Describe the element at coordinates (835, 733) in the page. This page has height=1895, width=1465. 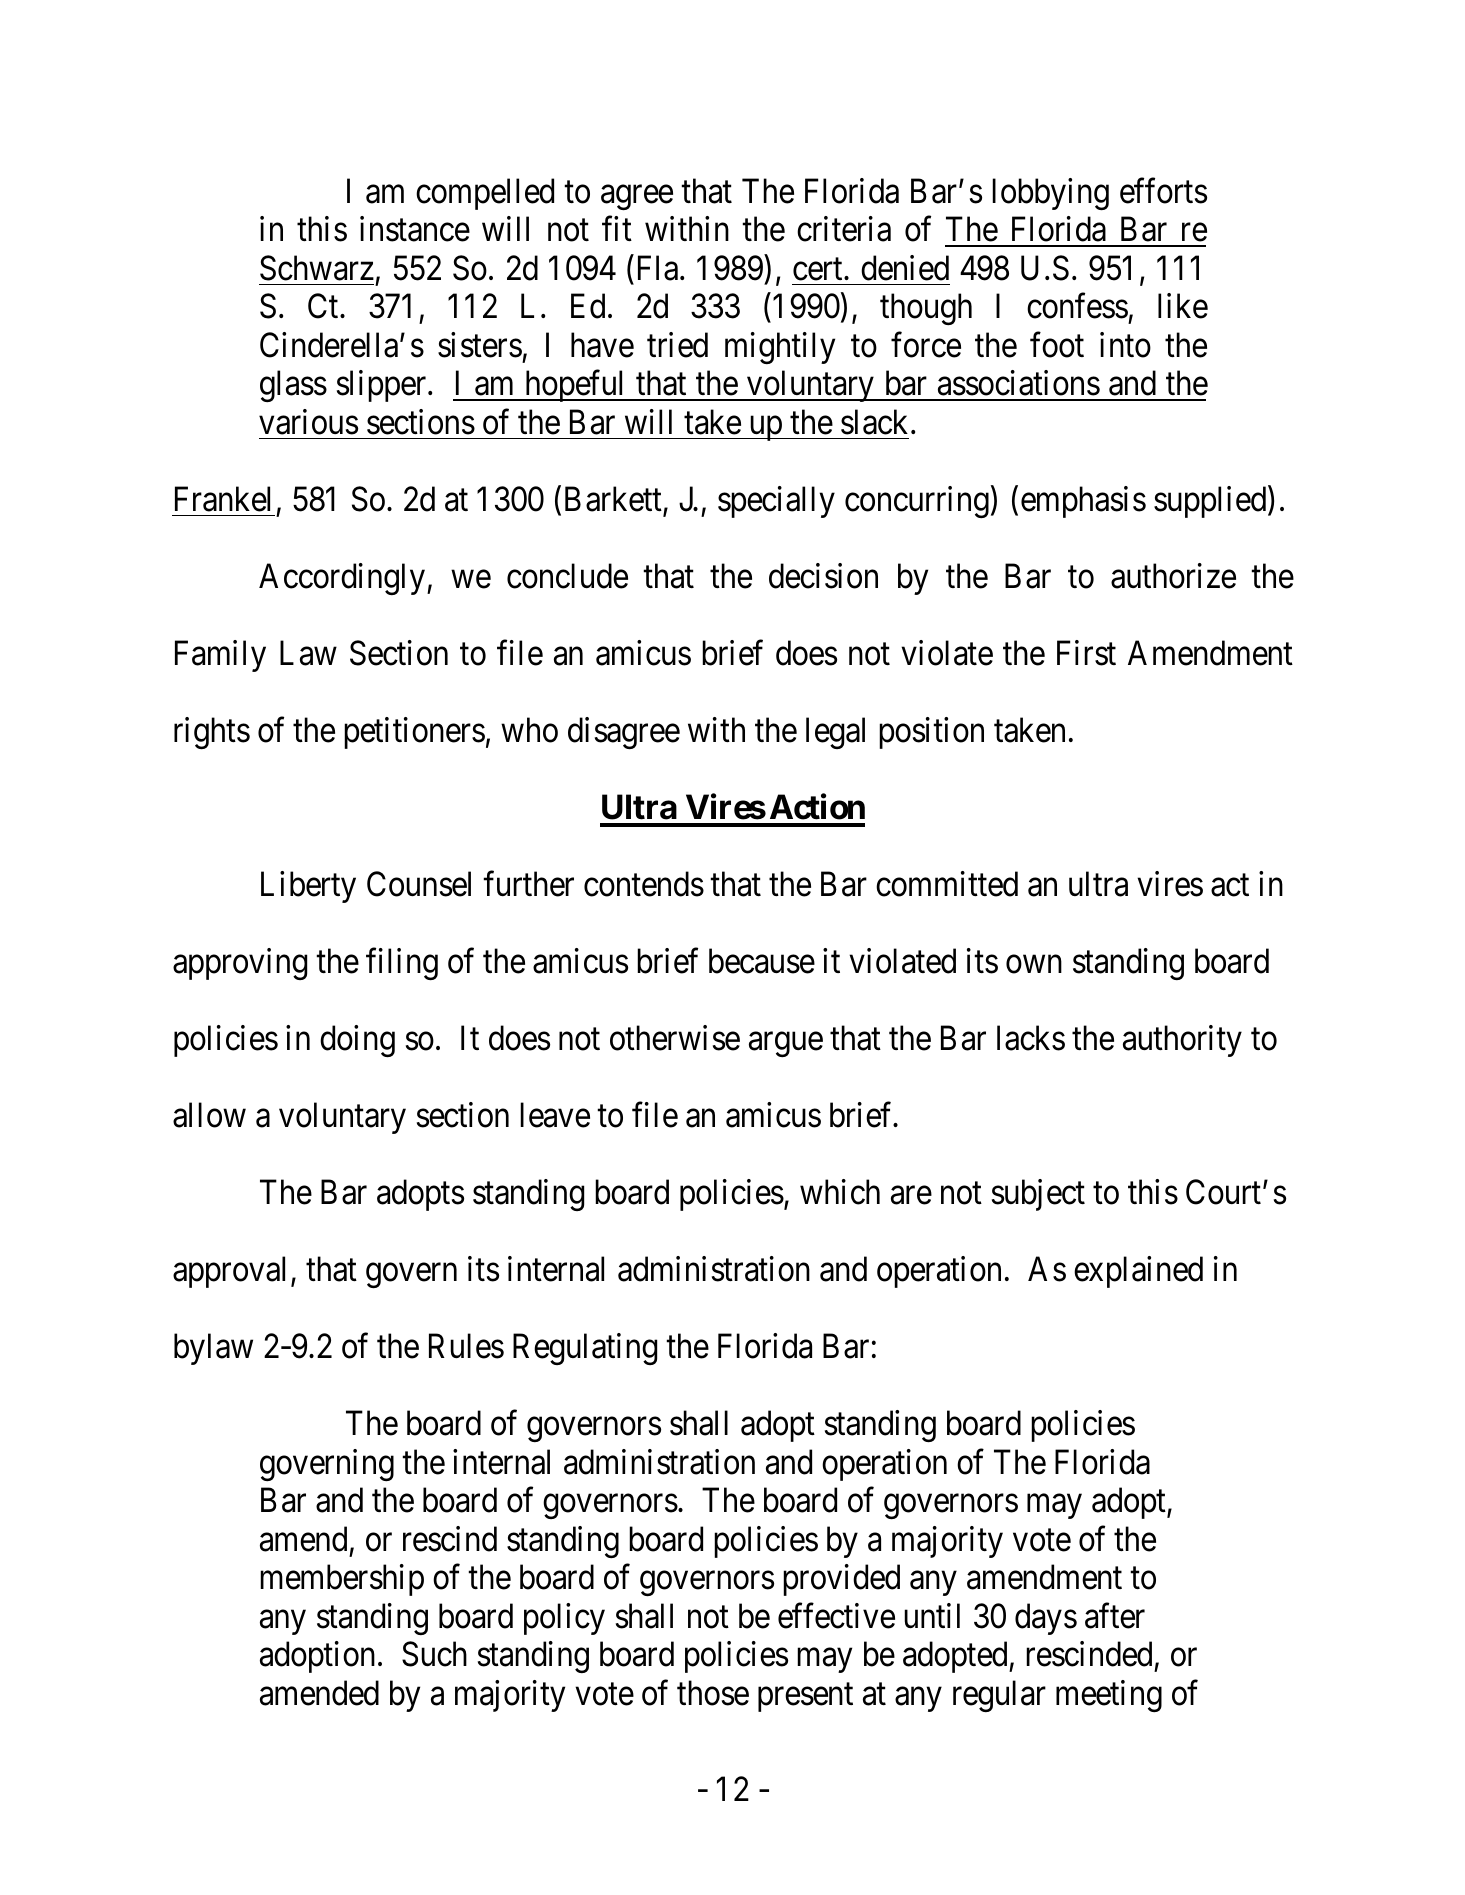
I see `legal` at that location.
